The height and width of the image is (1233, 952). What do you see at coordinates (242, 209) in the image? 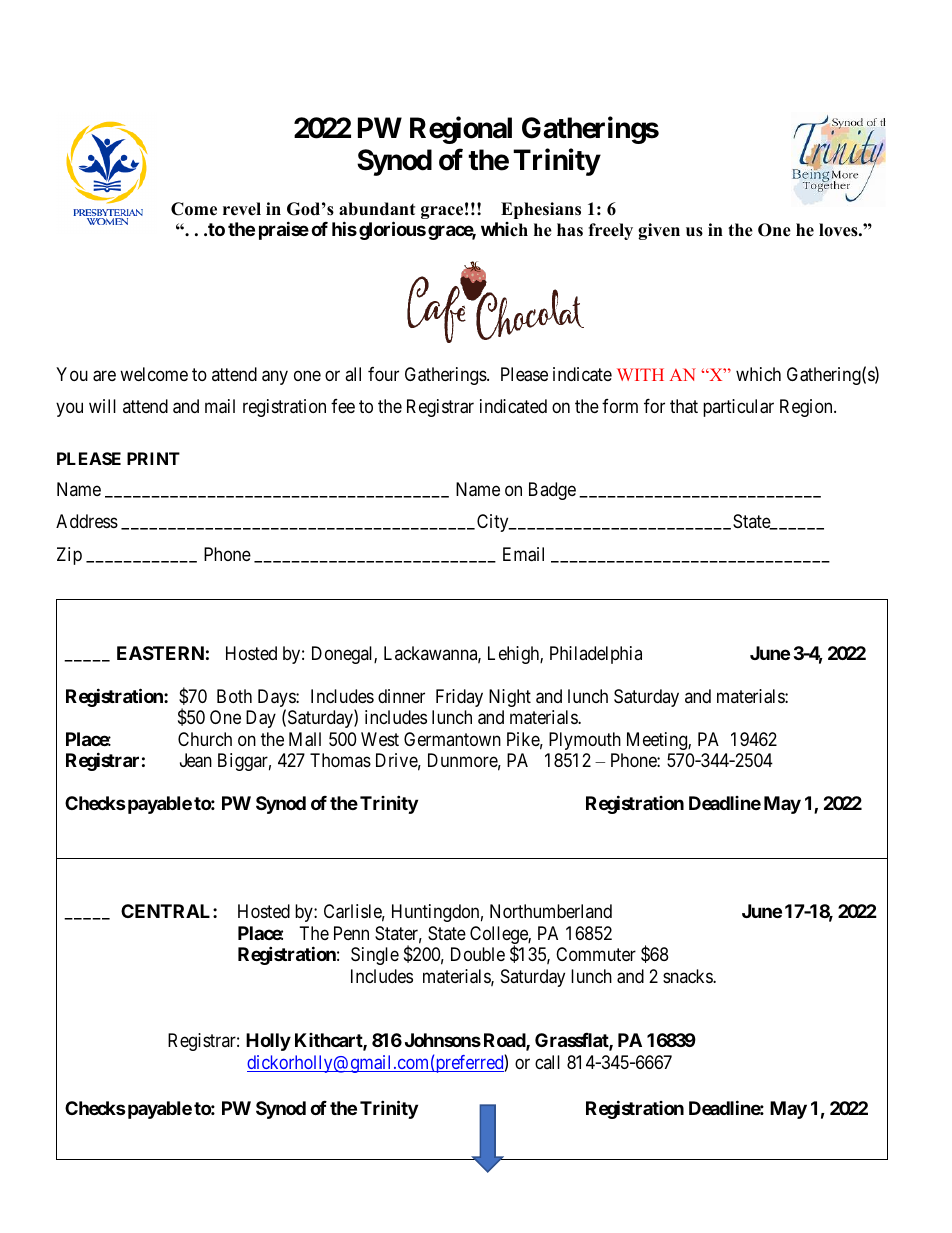
I see `revel` at bounding box center [242, 209].
